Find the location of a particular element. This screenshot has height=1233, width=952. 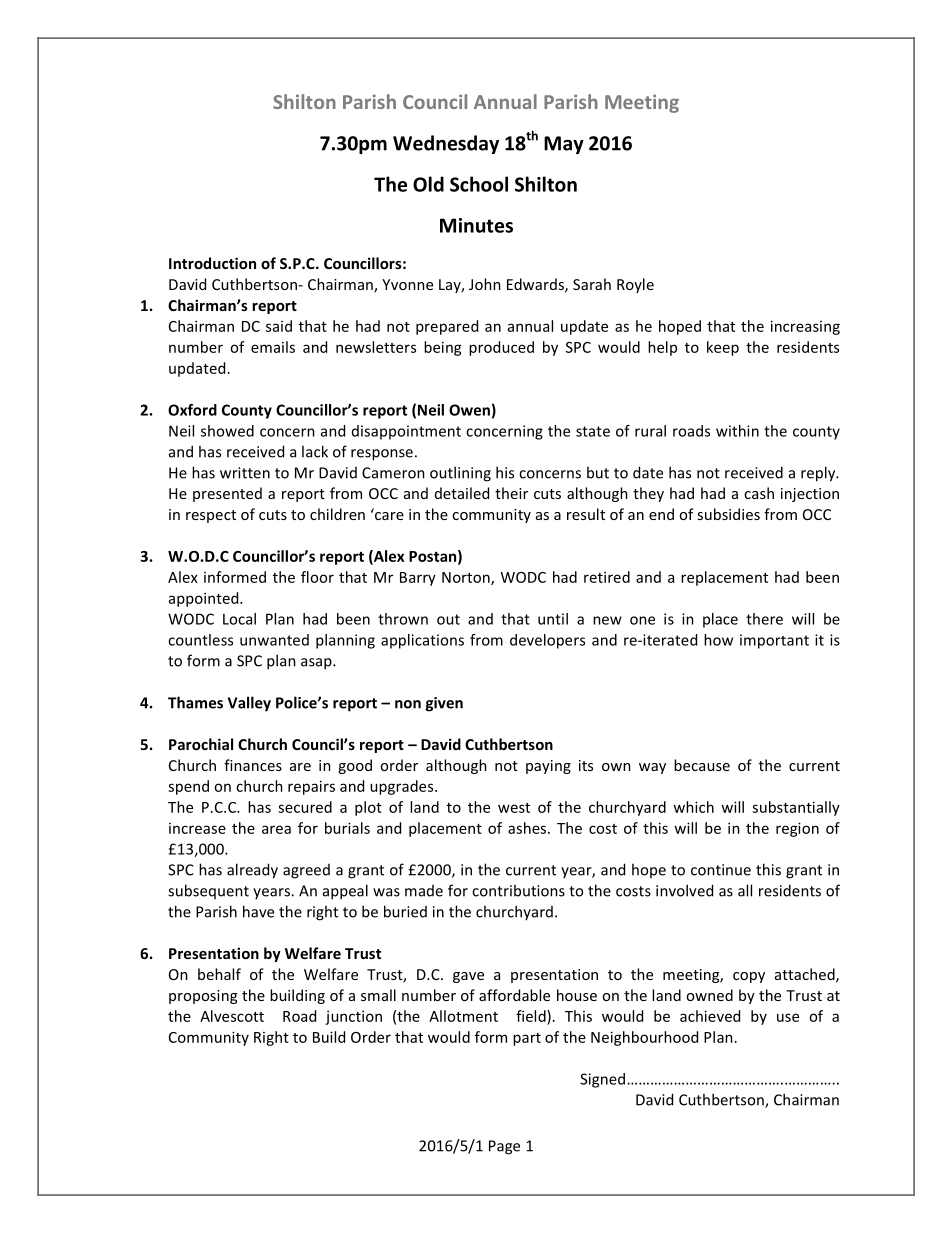

within is located at coordinates (737, 431).
